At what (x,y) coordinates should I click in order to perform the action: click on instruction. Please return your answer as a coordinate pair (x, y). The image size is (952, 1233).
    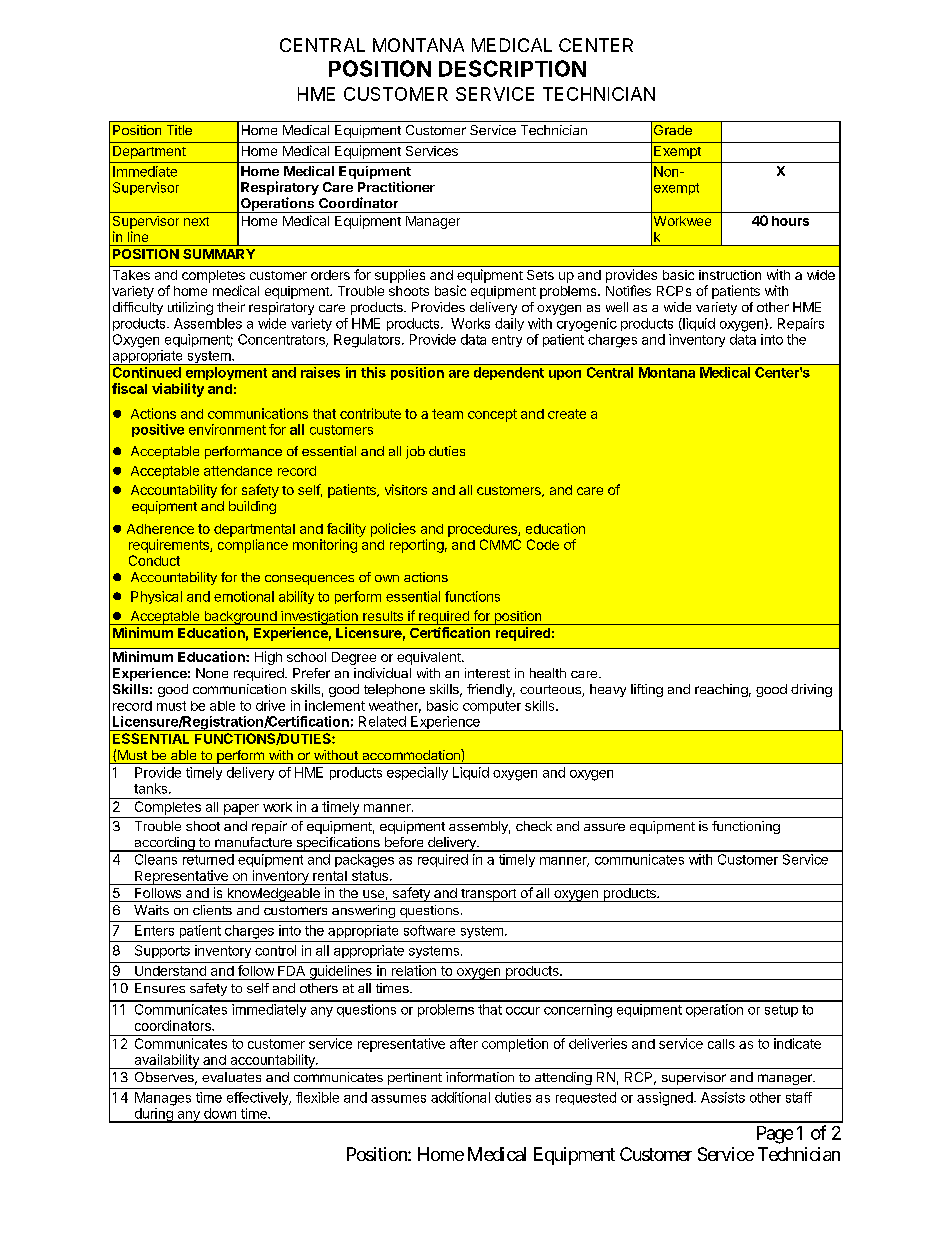
    Looking at the image, I should click on (730, 275).
